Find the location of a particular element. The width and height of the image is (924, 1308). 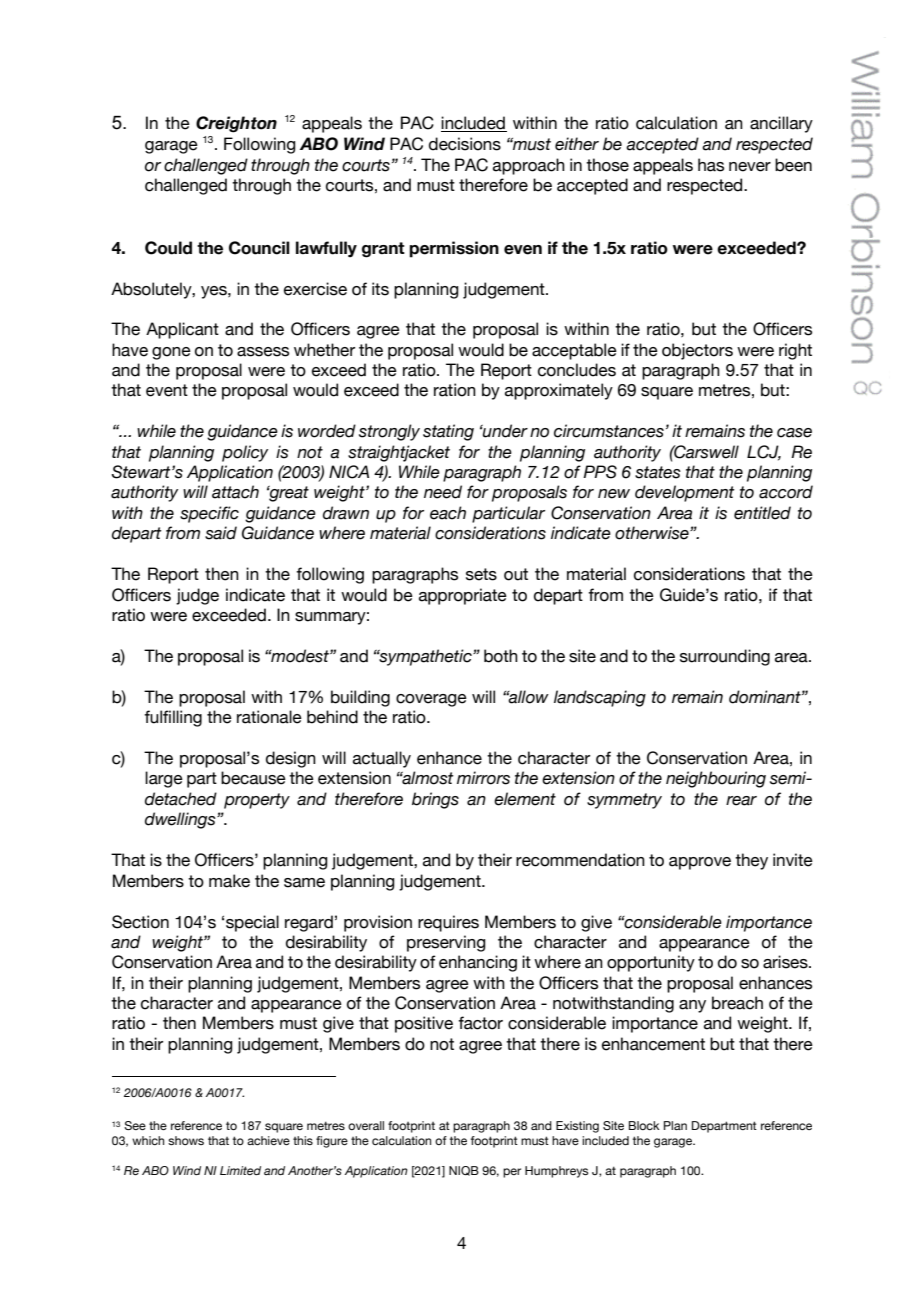

need is located at coordinates (443, 492).
